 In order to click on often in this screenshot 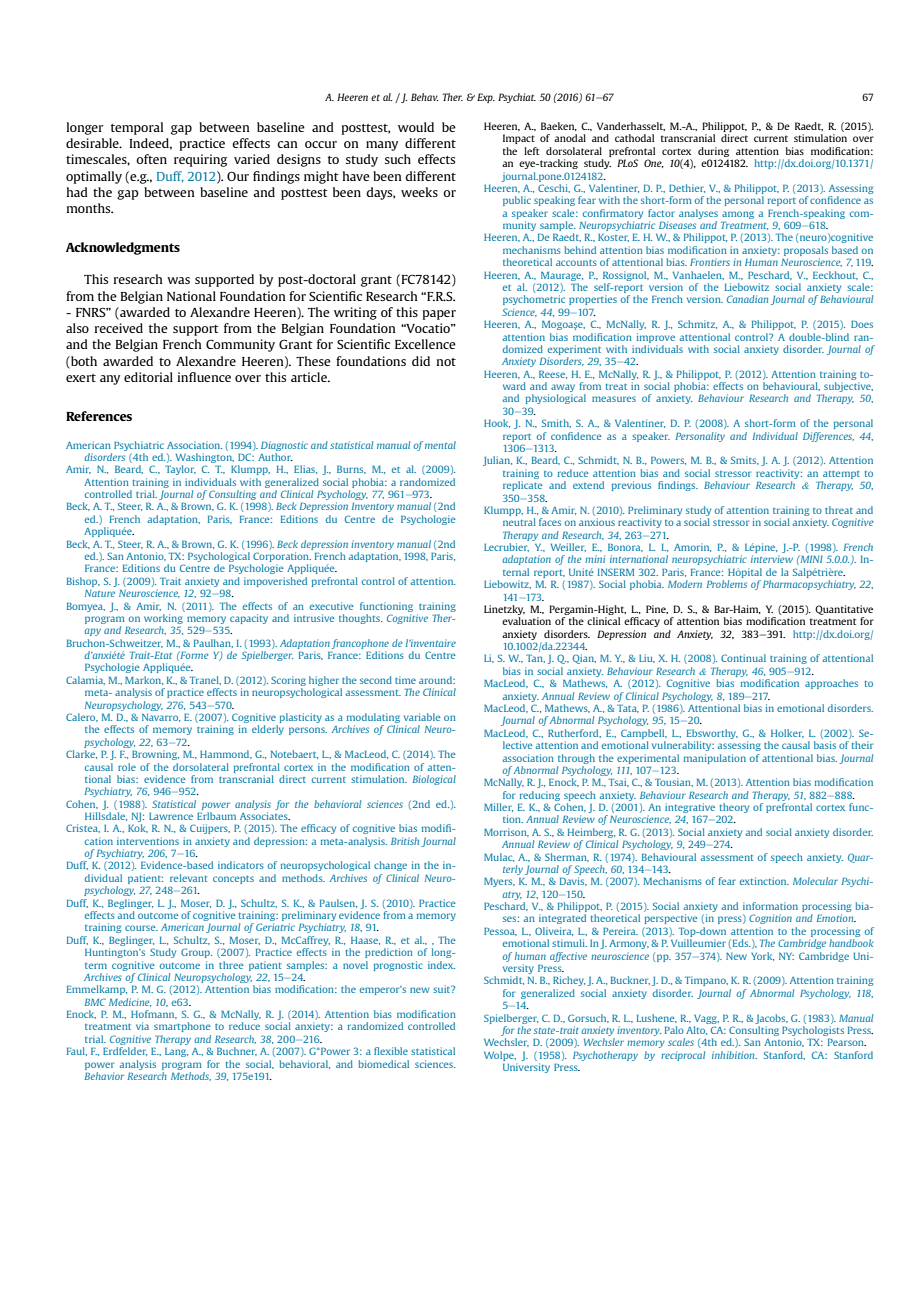, I will do `click(151, 159)`.
